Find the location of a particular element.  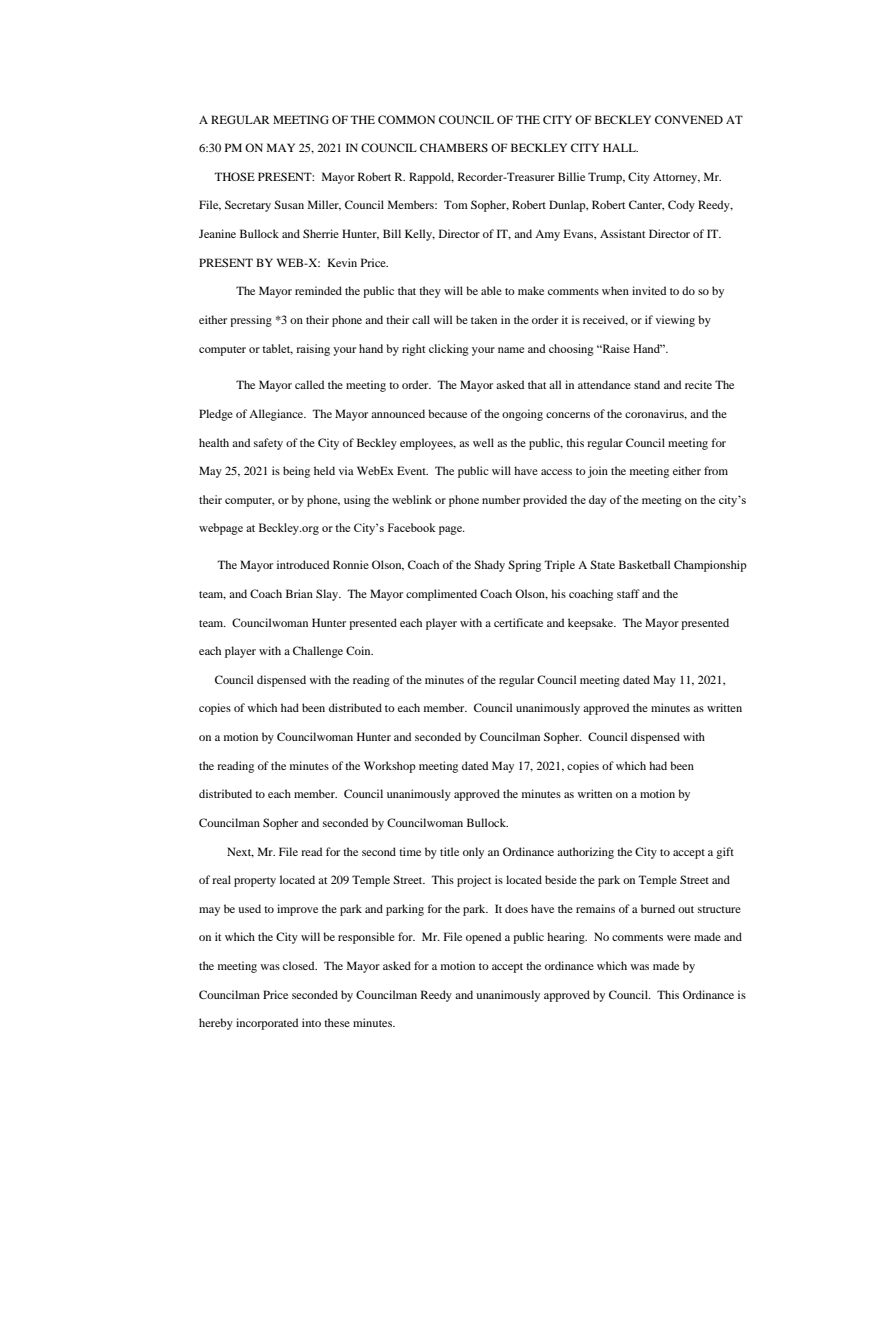

opened is located at coordinates (483, 938).
